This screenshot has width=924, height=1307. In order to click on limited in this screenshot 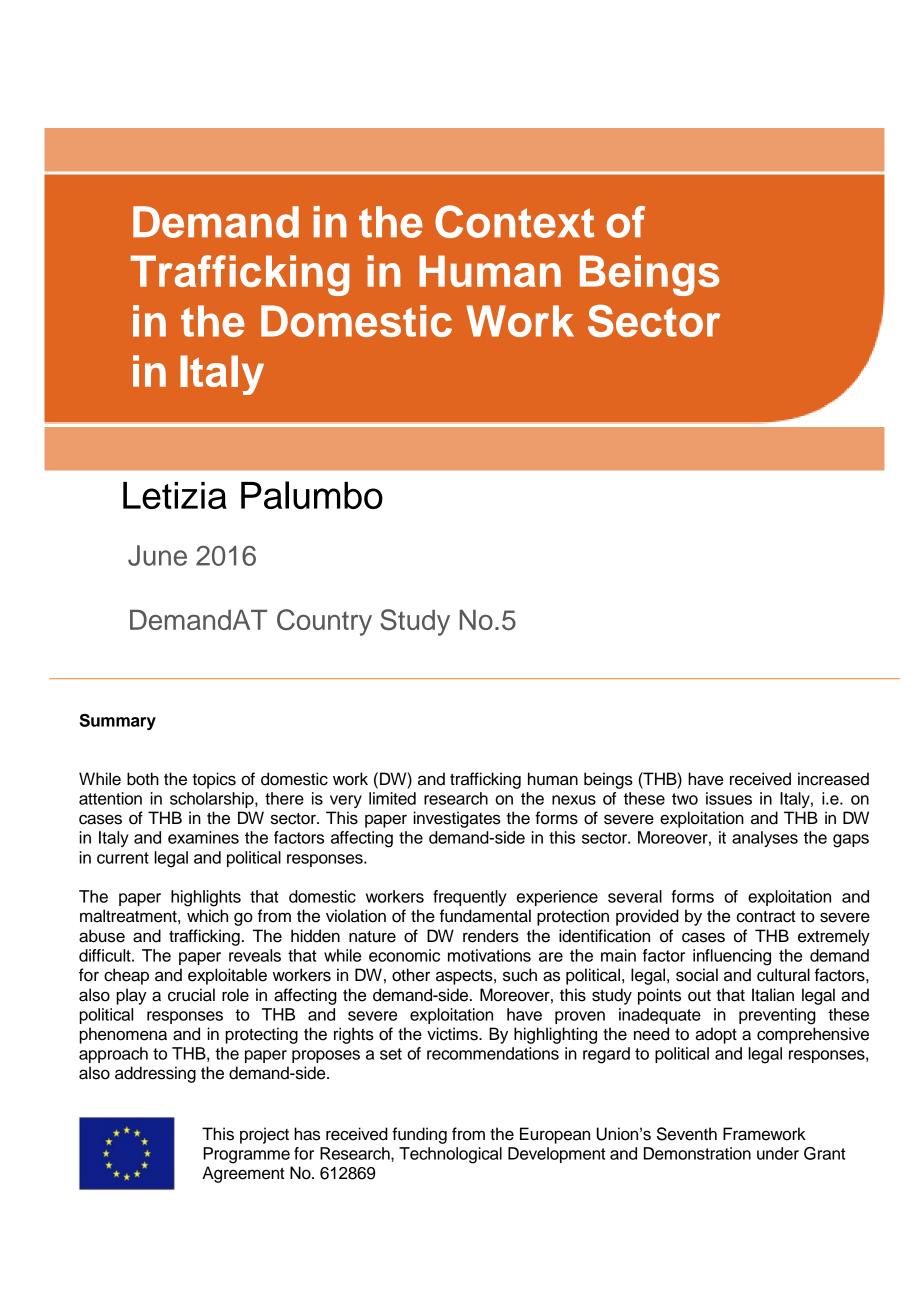, I will do `click(392, 798)`.
